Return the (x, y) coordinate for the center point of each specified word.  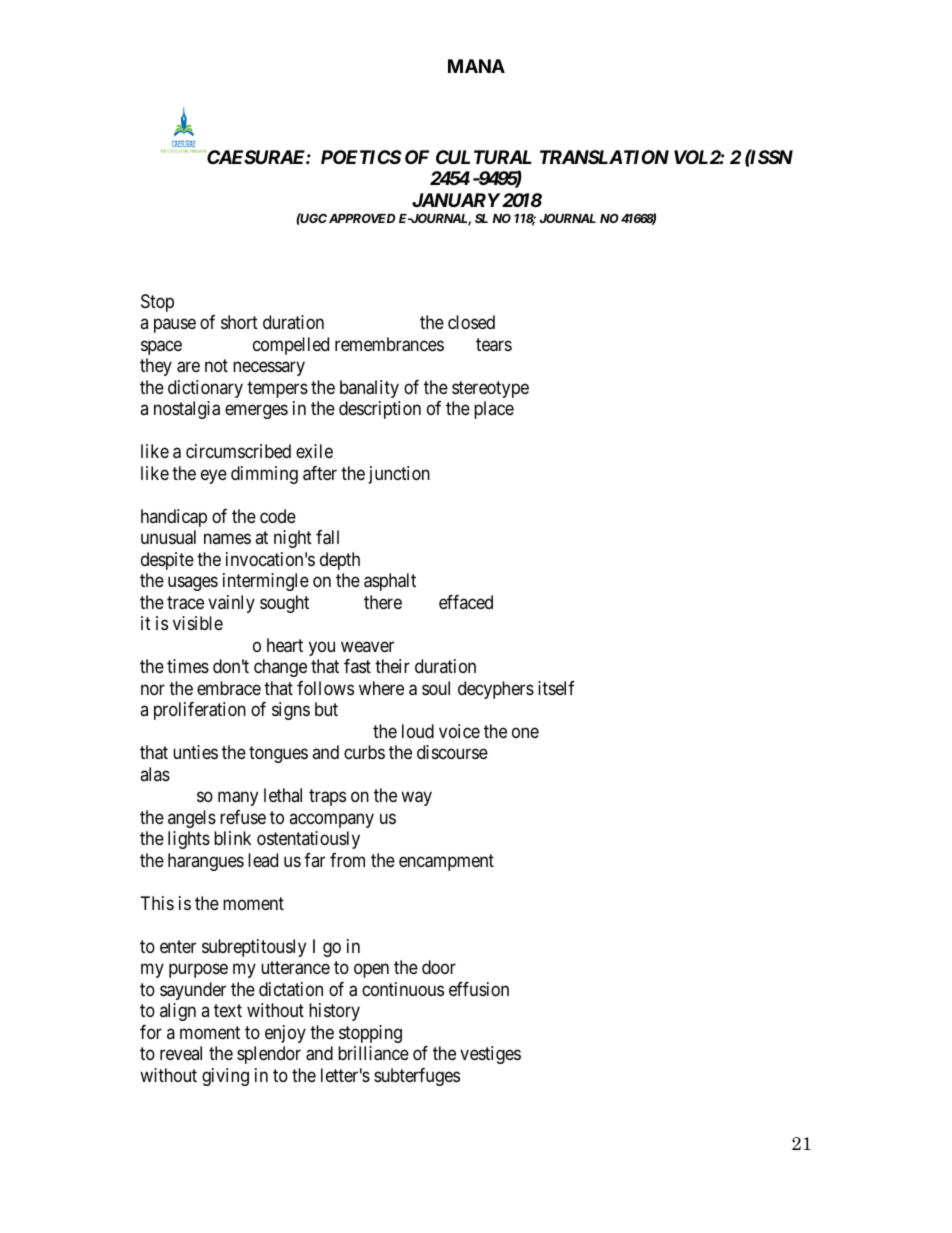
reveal (181, 1053)
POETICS (361, 157)
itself (556, 688)
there (383, 602)
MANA (476, 66)
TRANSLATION (604, 157)
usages (193, 584)
